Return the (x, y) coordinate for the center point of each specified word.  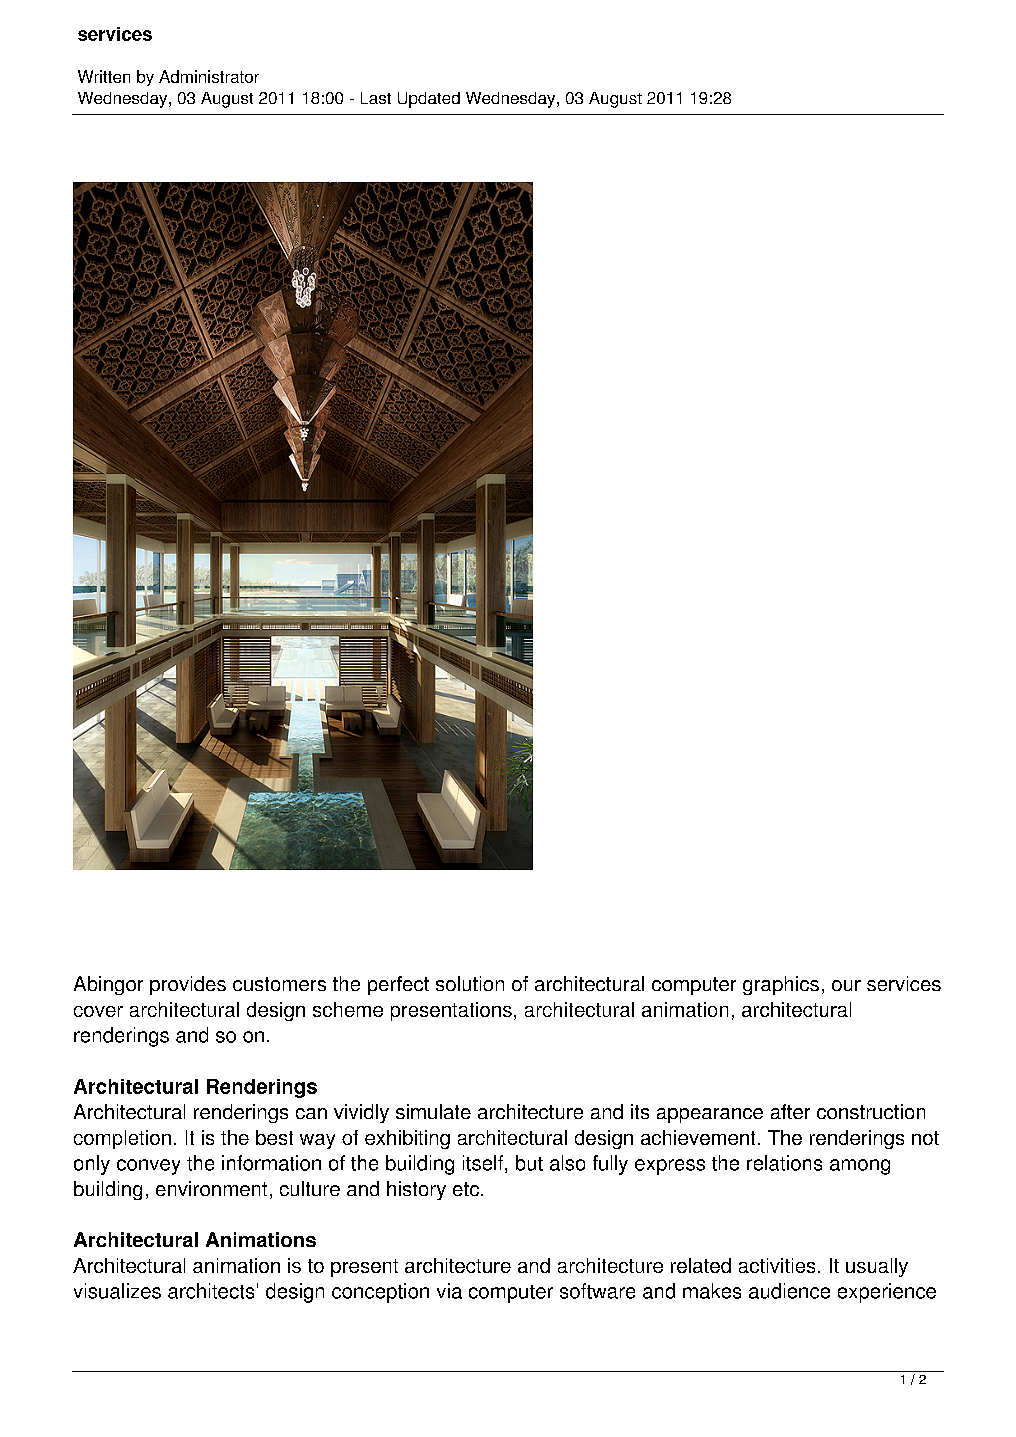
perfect (398, 985)
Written (104, 76)
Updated (429, 100)
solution (470, 983)
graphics (781, 985)
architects (211, 1291)
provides (188, 985)
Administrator (209, 76)
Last (376, 98)
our (846, 985)
